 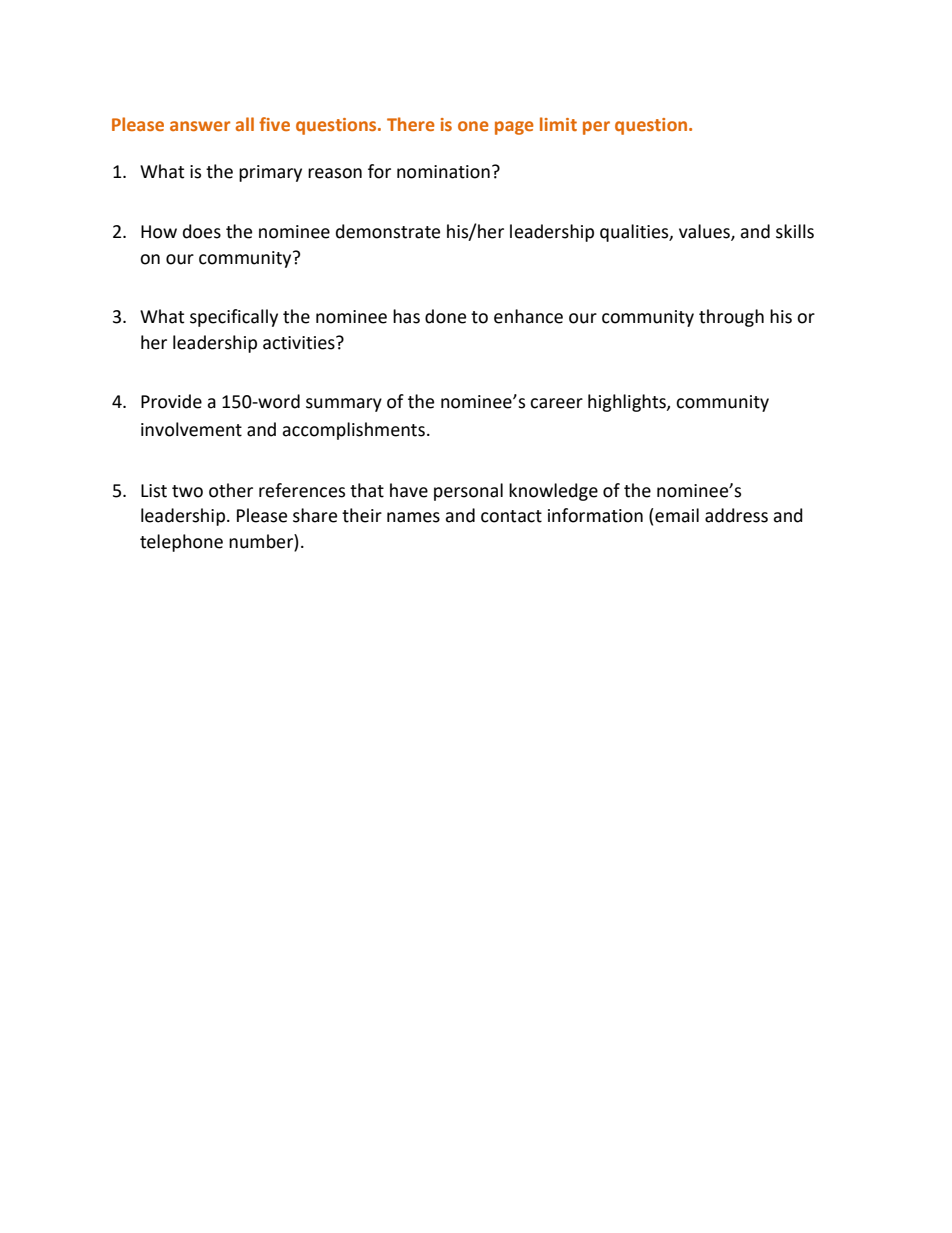 What do you see at coordinates (234, 318) in the image?
I see `specifically` at bounding box center [234, 318].
